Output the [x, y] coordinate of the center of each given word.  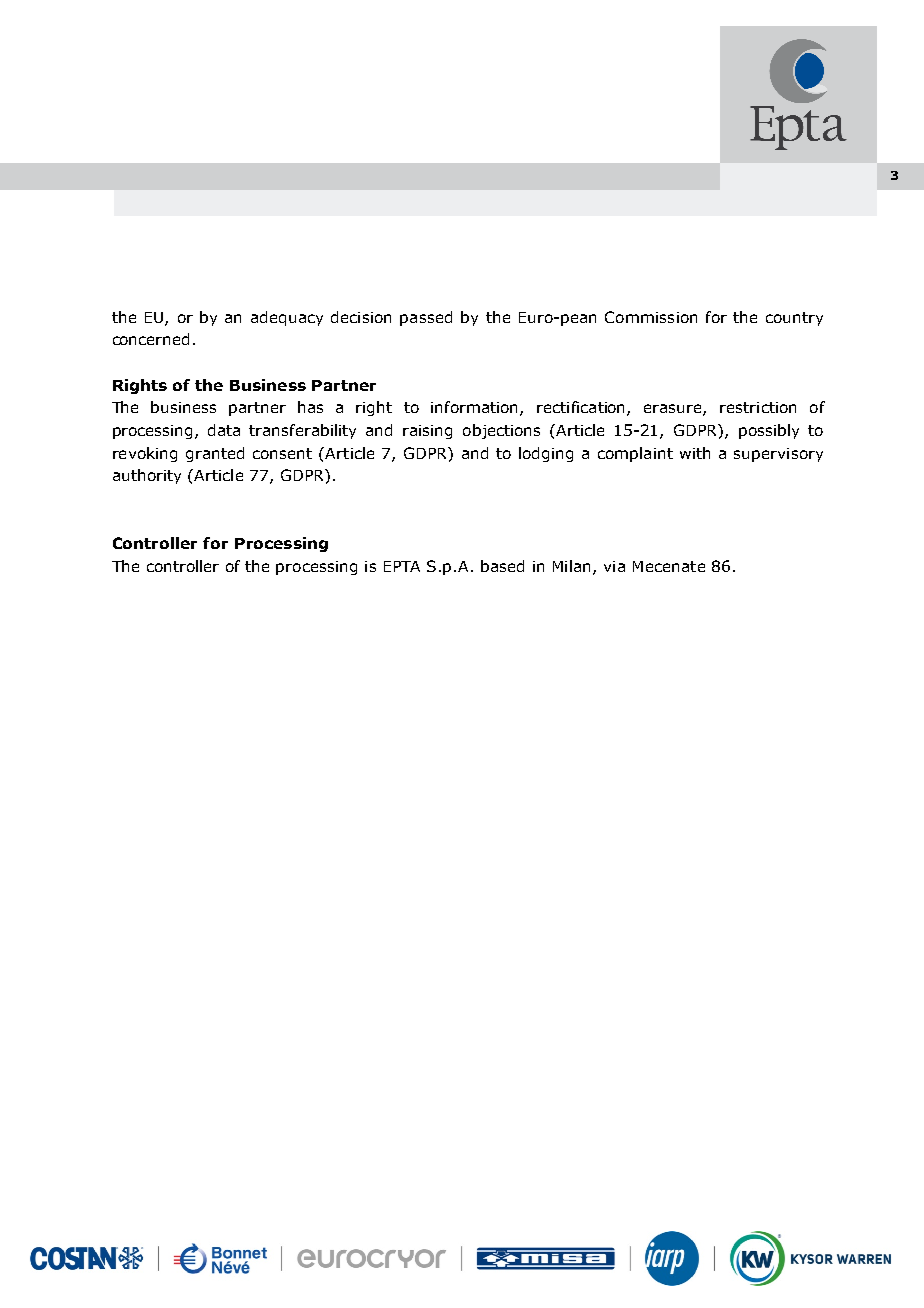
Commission [651, 317]
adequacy [287, 318]
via [614, 566]
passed [426, 318]
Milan [571, 566]
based [502, 566]
